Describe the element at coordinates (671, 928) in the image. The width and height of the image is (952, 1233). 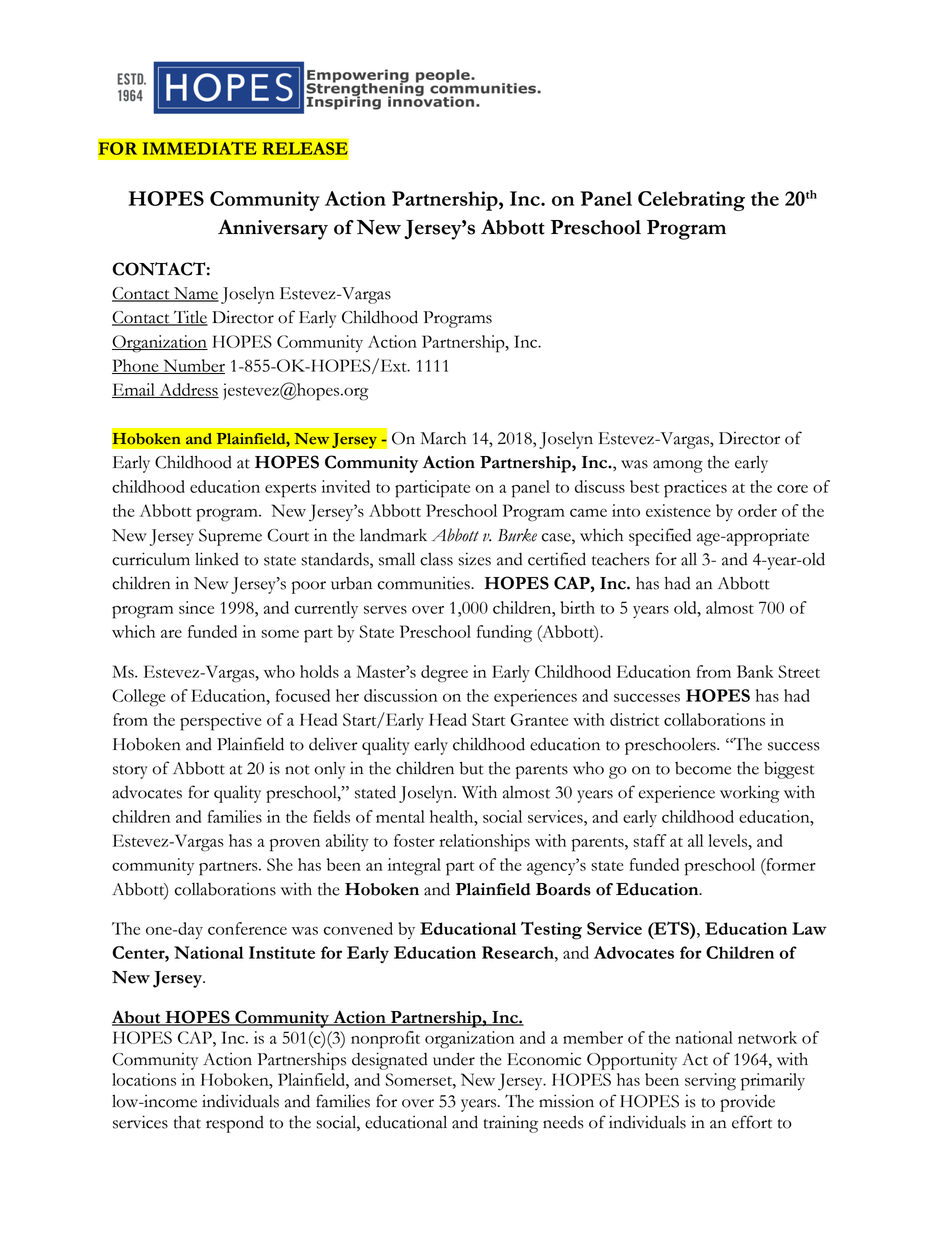
I see `ETS` at that location.
